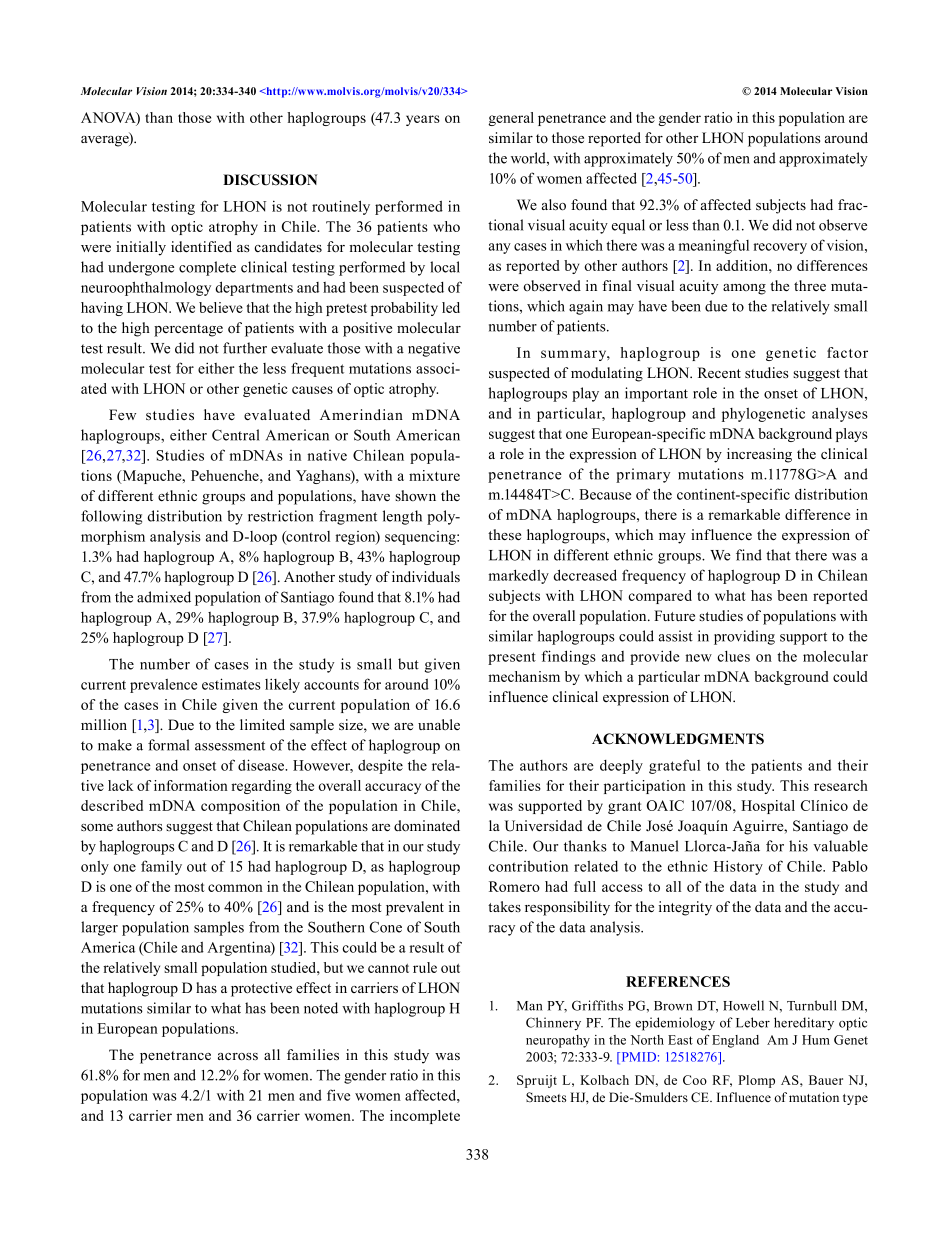 This screenshot has width=952, height=1233. What do you see at coordinates (518, 576) in the screenshot?
I see `markedly` at bounding box center [518, 576].
